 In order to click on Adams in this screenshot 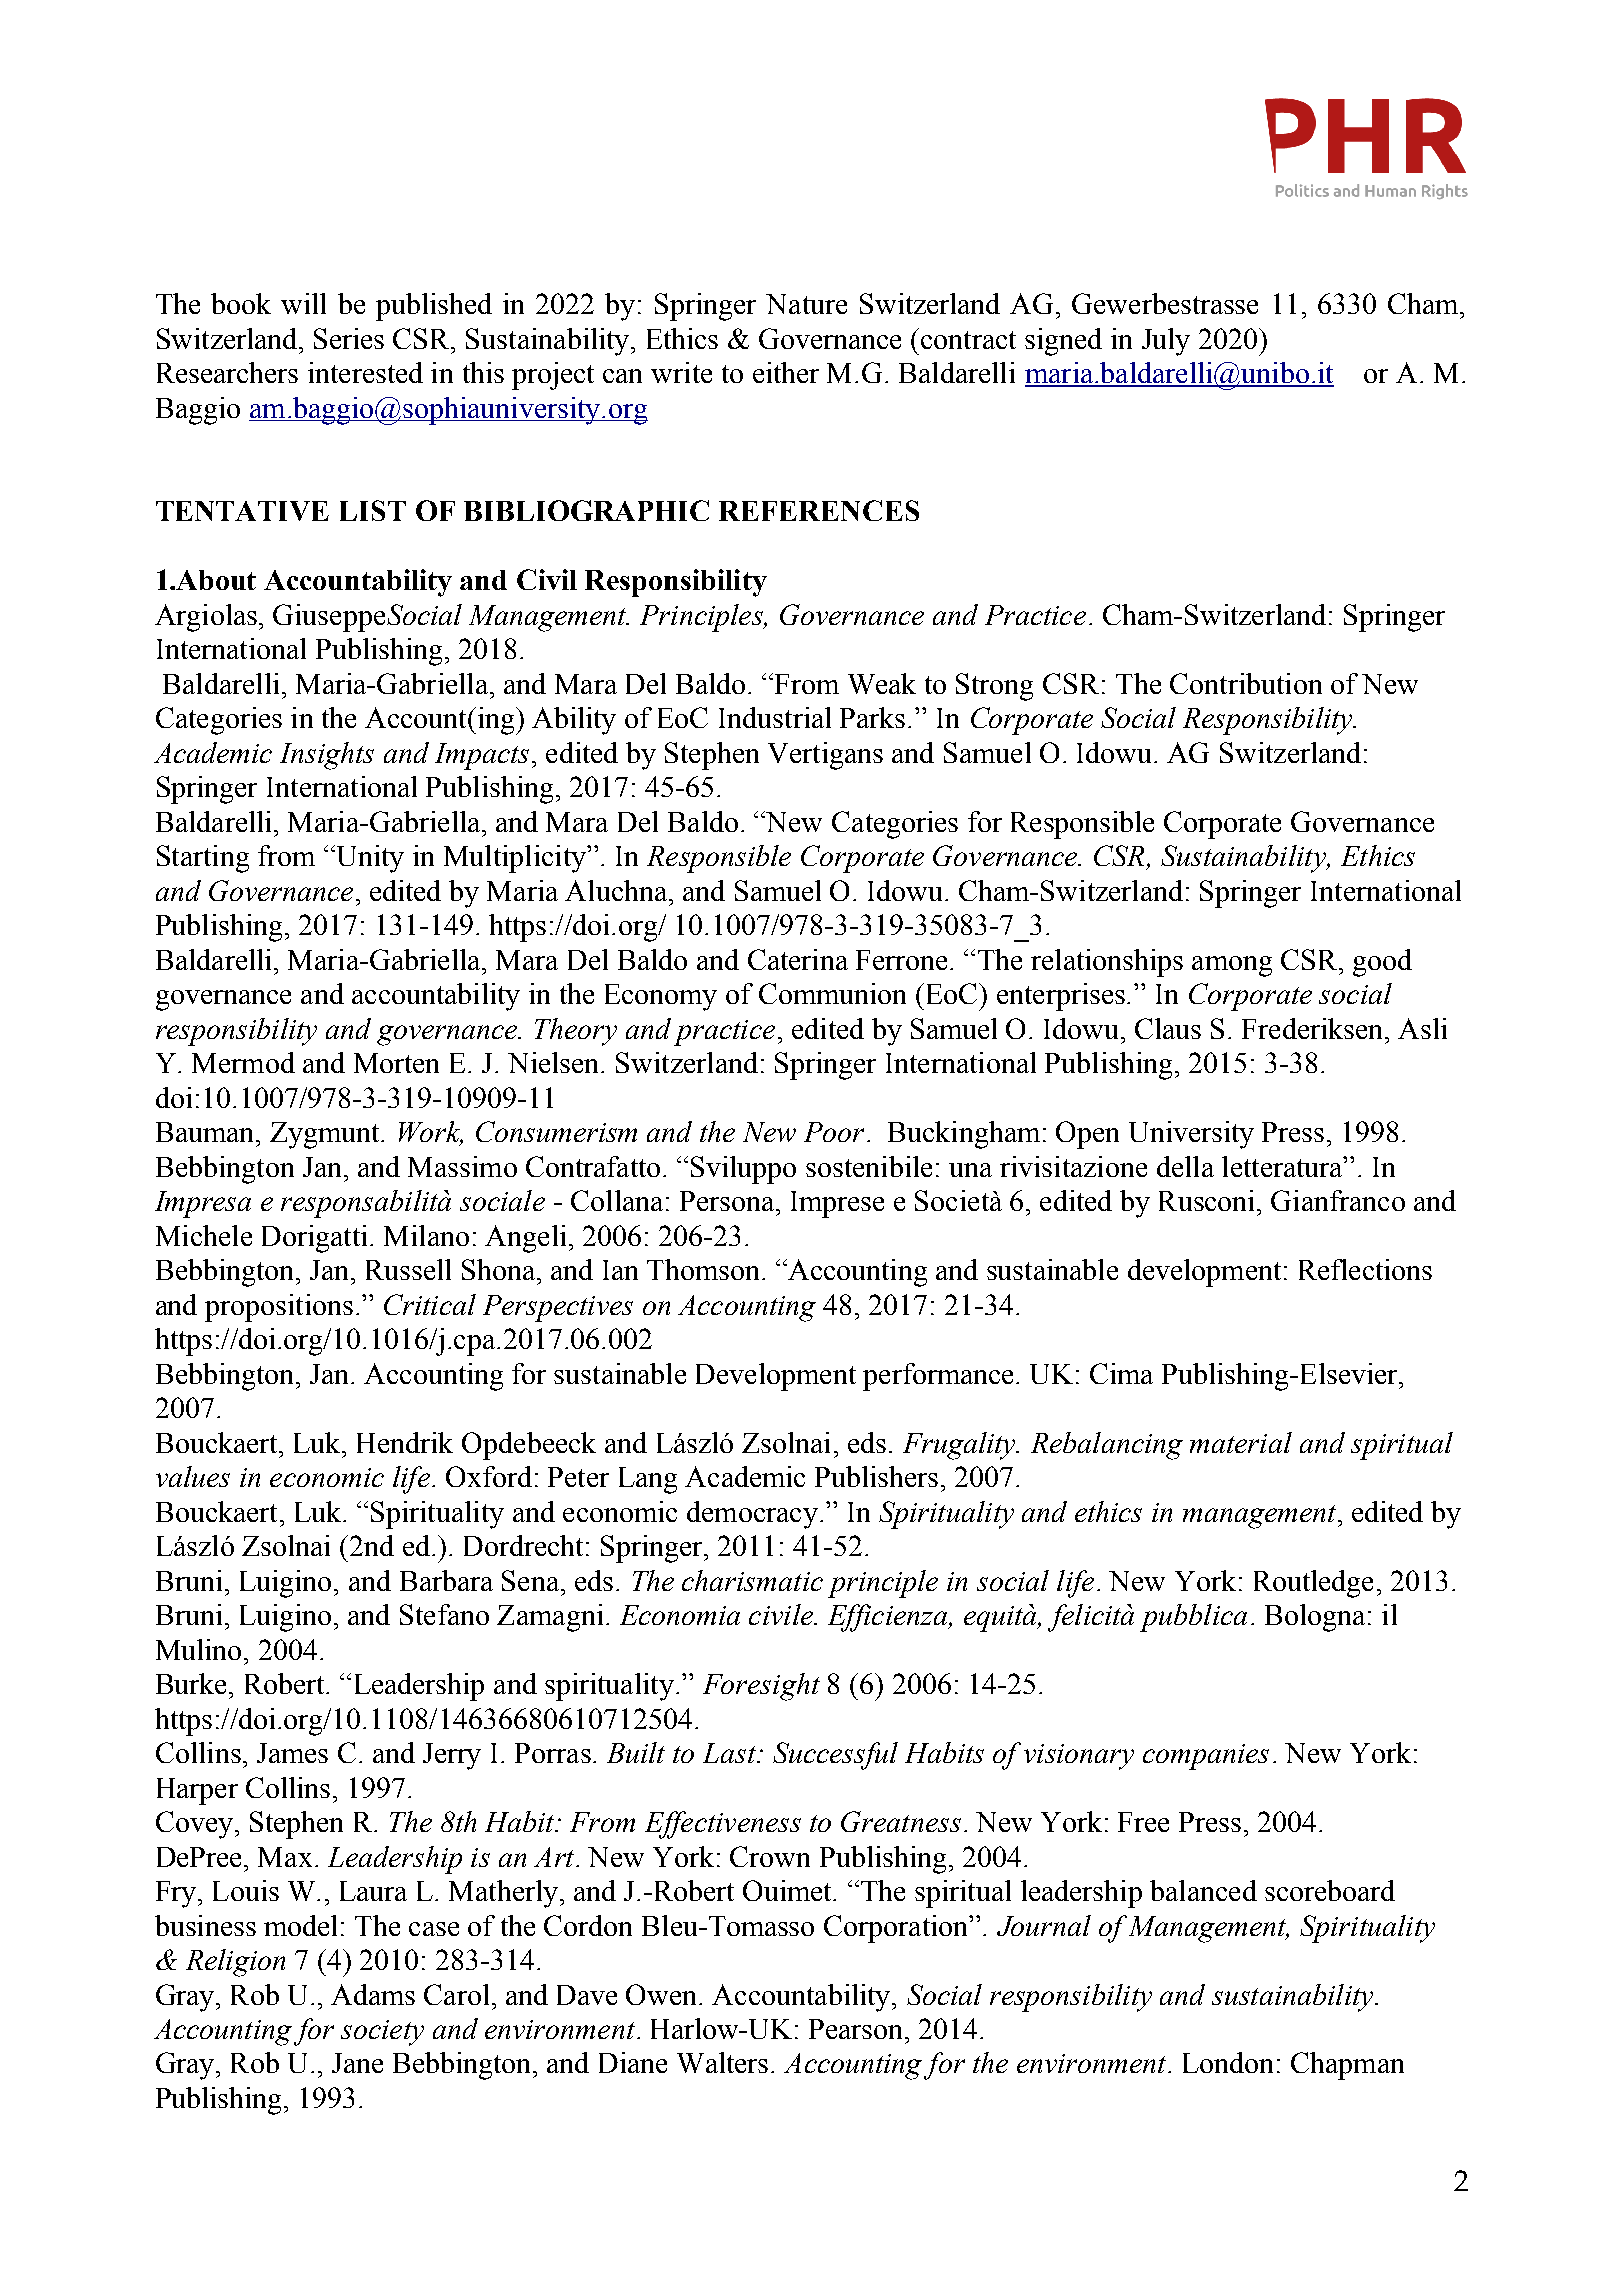, I will do `click(373, 1994)`.
